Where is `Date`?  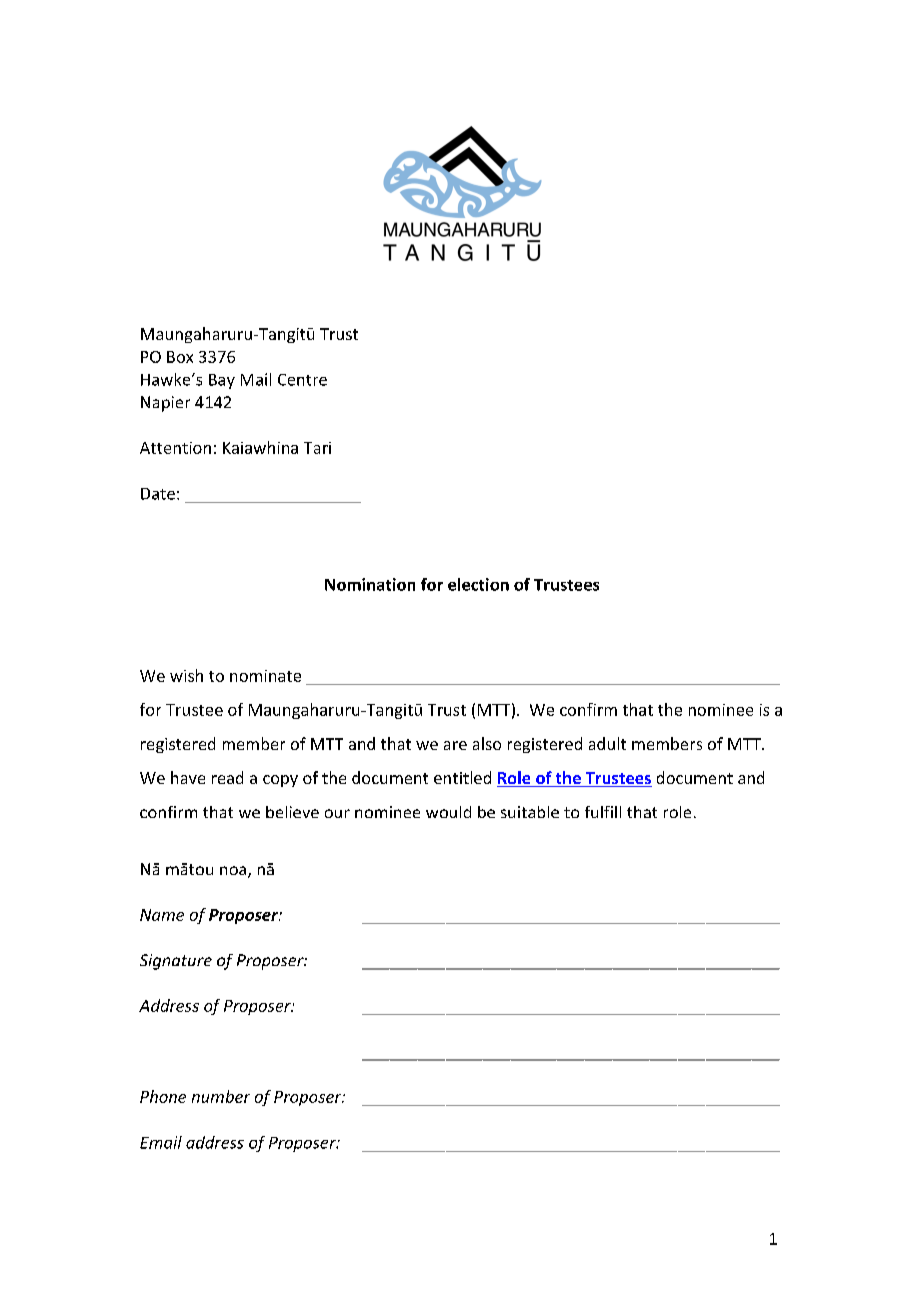 Date is located at coordinates (158, 494).
